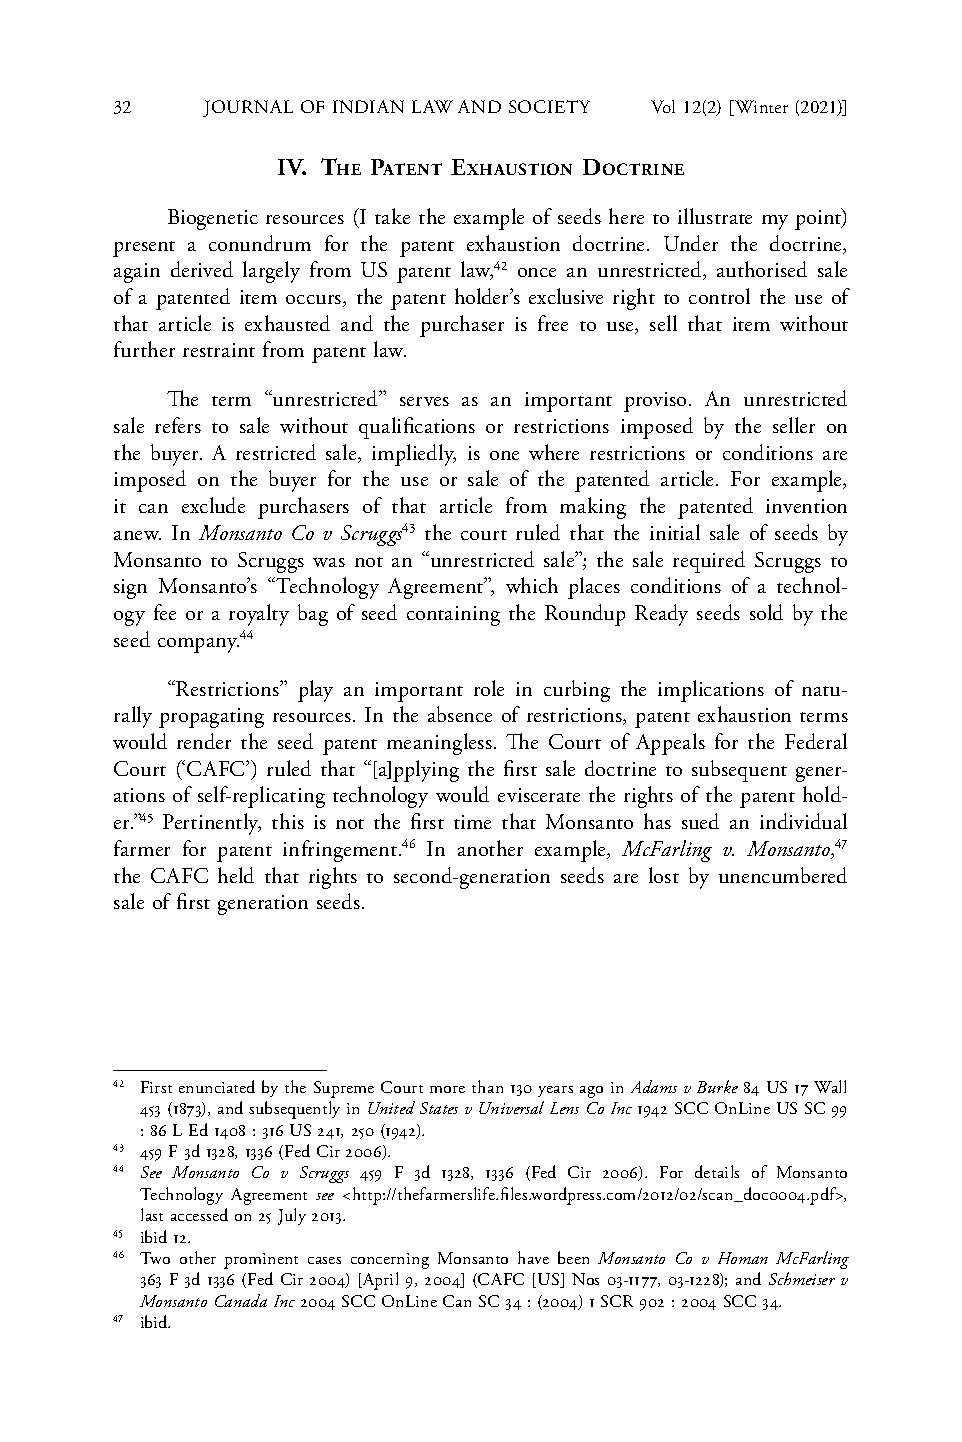  I want to click on SOCIETY, so click(549, 106).
